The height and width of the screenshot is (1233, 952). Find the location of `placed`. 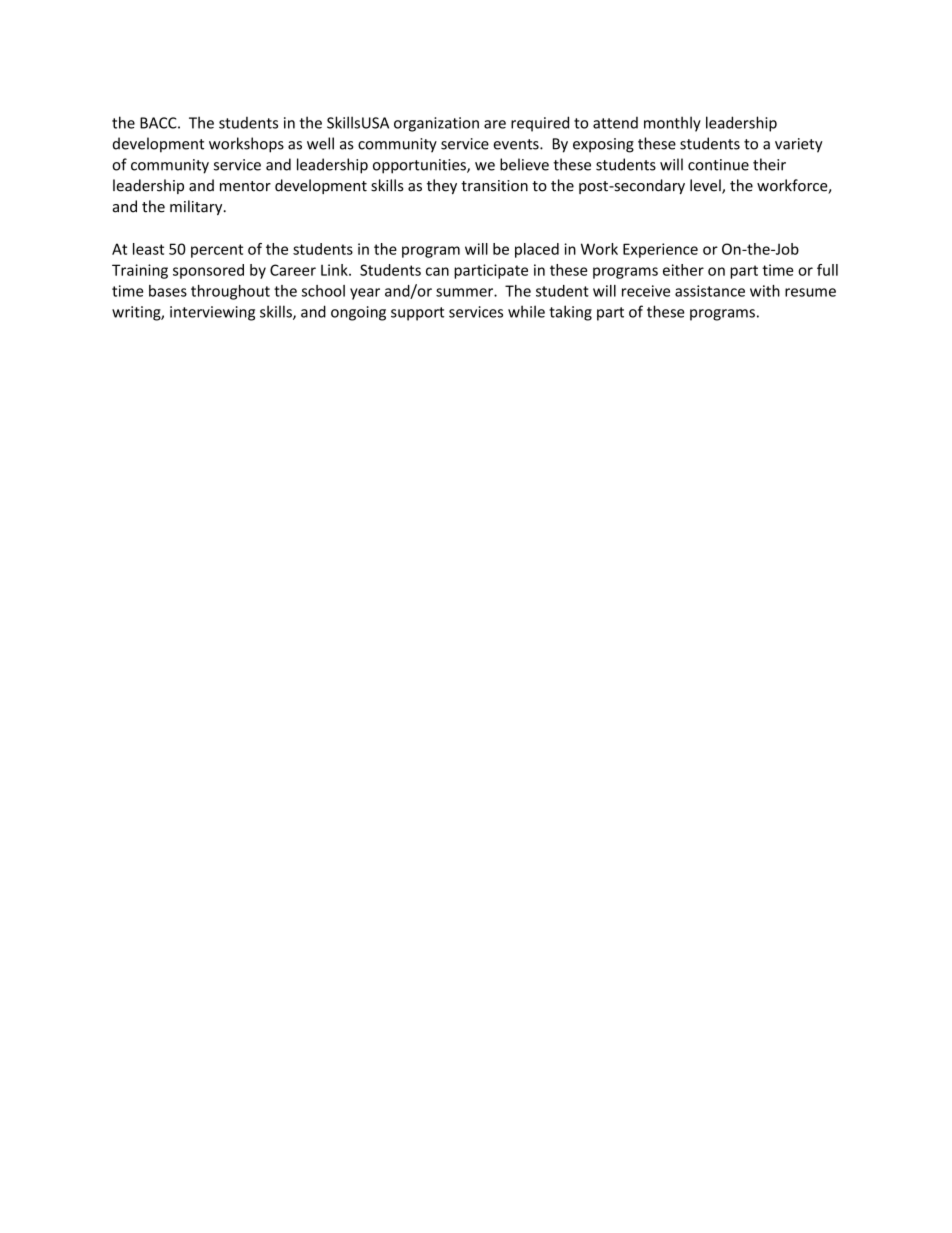

placed is located at coordinates (537, 250).
